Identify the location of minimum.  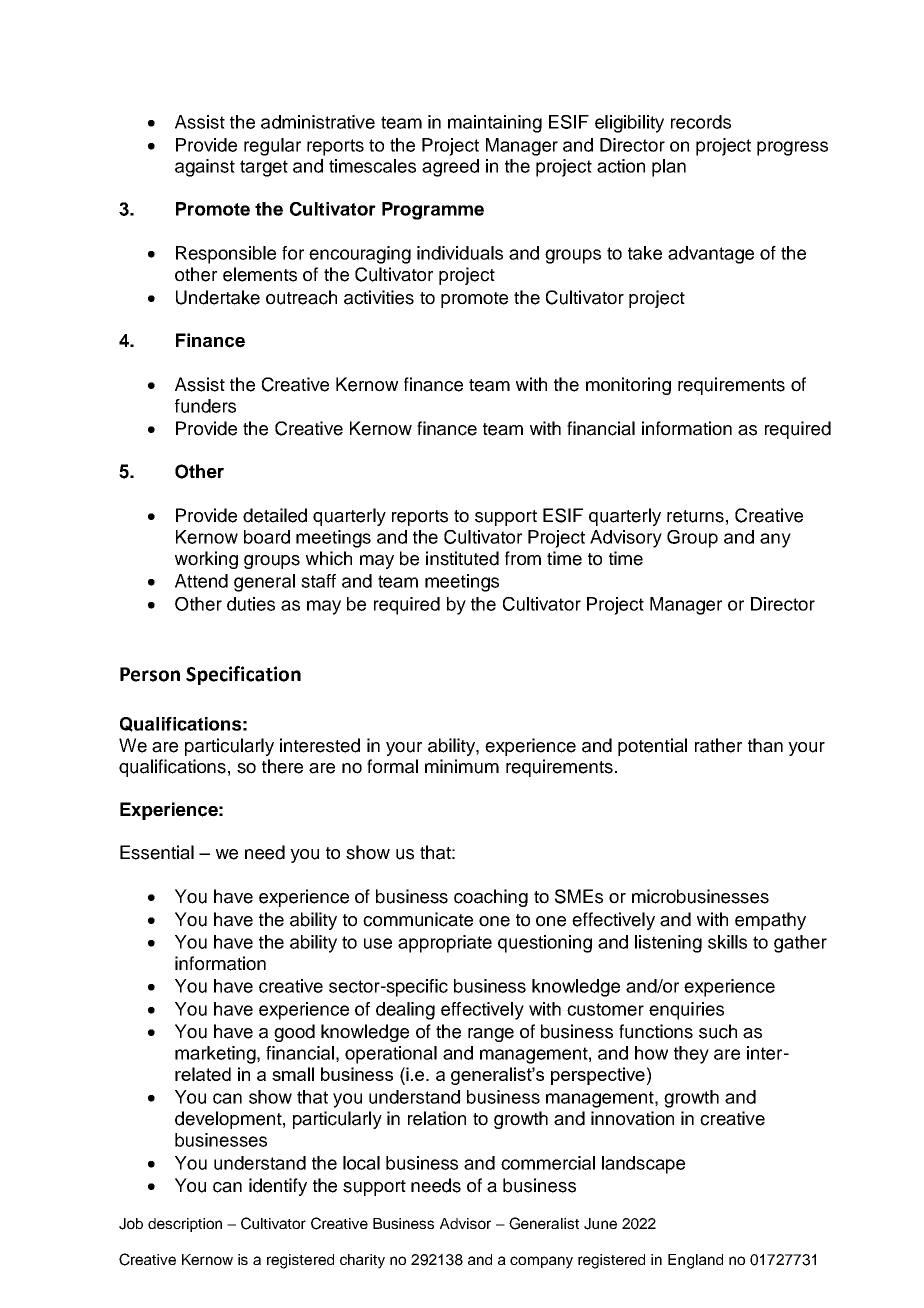
(462, 766).
